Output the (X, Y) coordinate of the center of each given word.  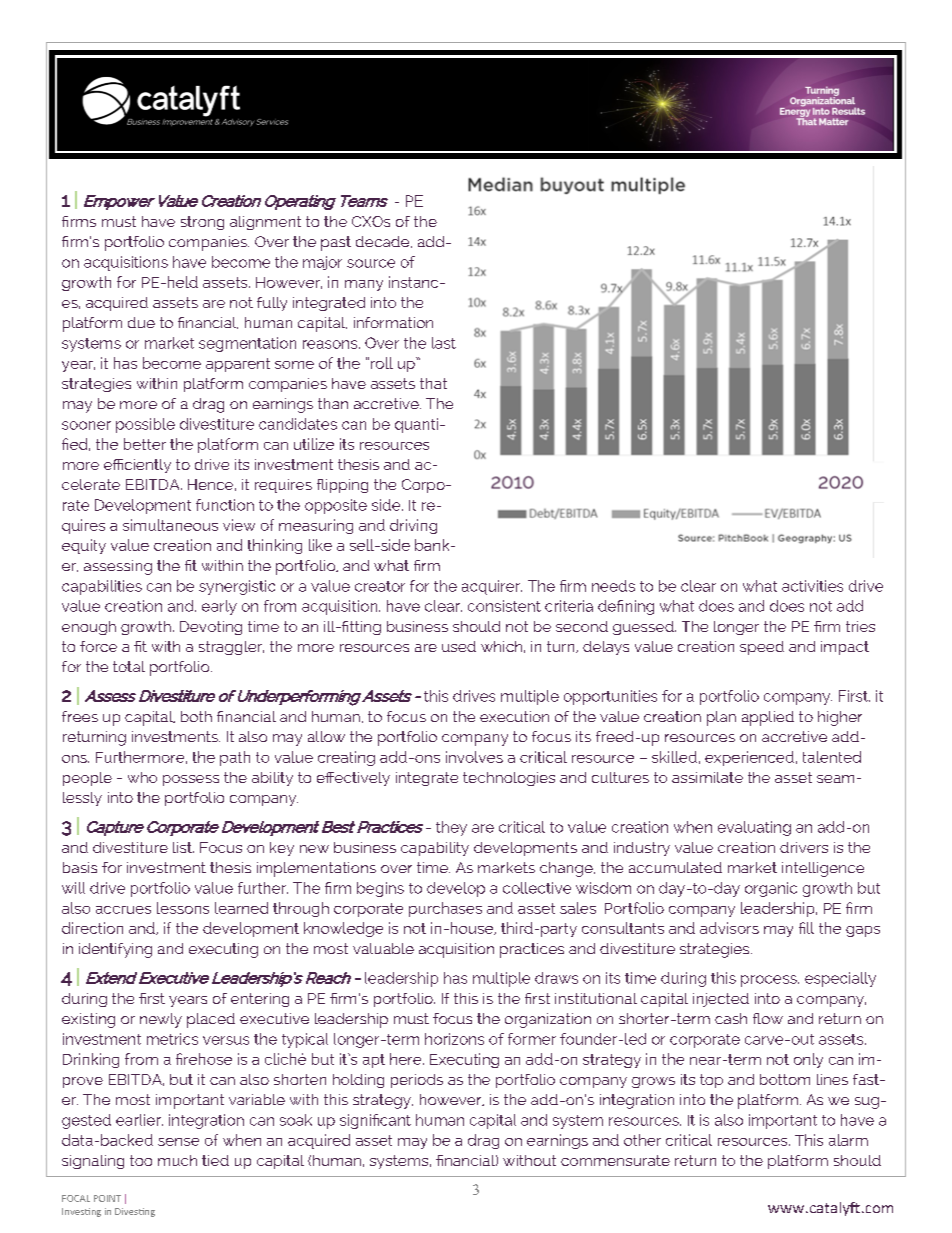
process (770, 981)
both (196, 716)
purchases (445, 909)
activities (812, 586)
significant (375, 1121)
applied (768, 718)
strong (202, 223)
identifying (115, 950)
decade (384, 242)
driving (413, 526)
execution (514, 716)
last (444, 343)
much (177, 1160)
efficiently (137, 466)
